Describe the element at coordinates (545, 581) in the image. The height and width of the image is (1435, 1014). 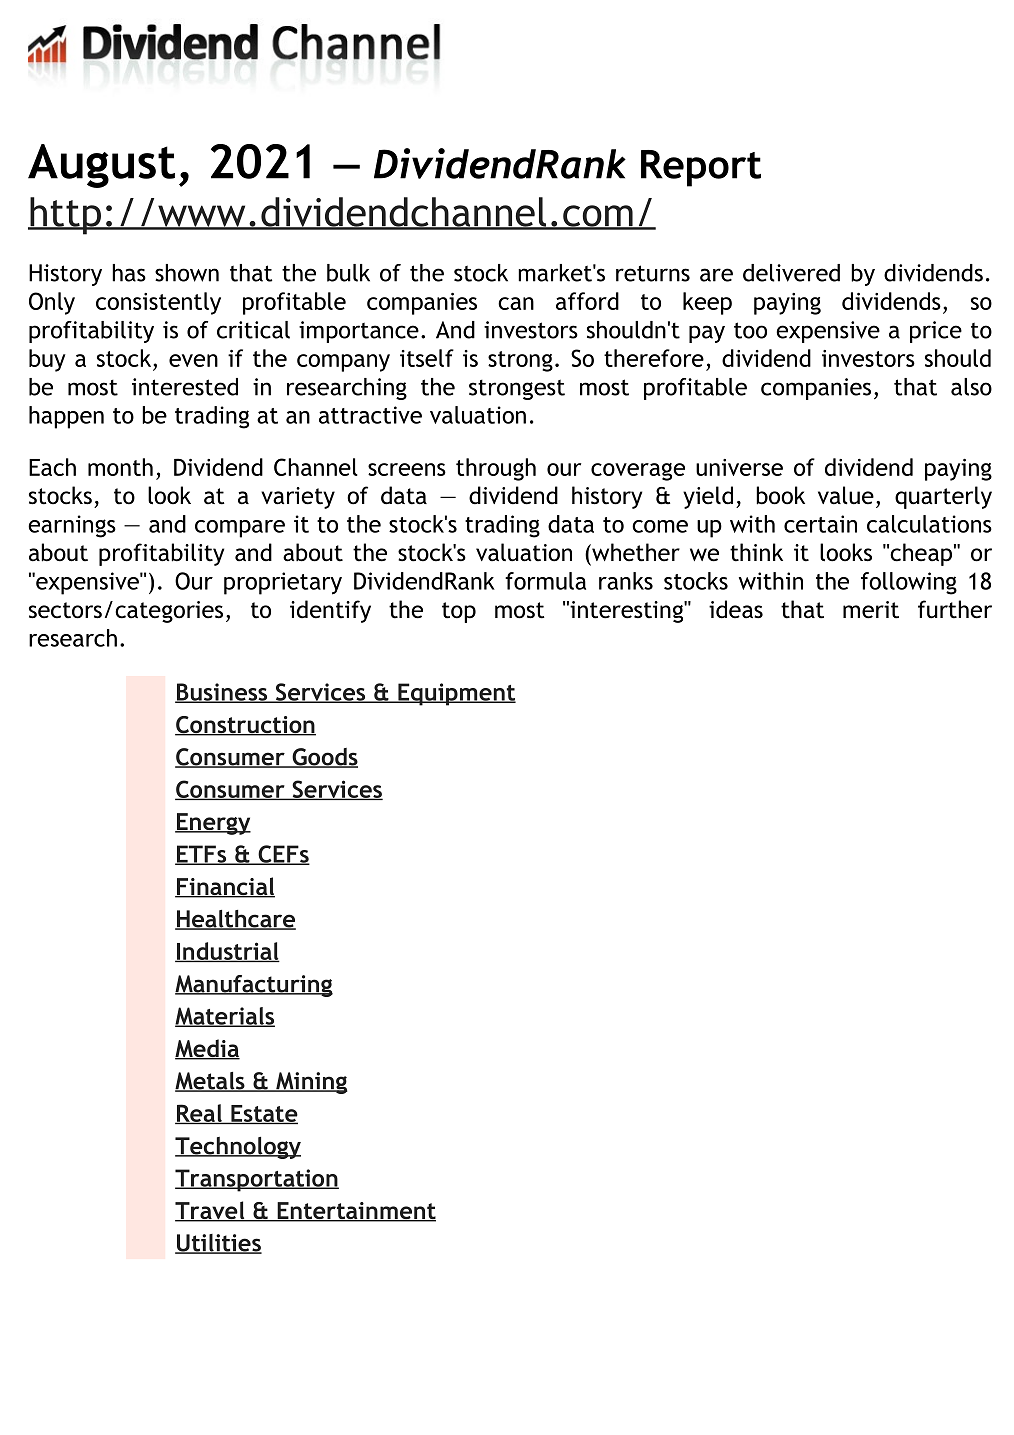
I see `formula` at that location.
